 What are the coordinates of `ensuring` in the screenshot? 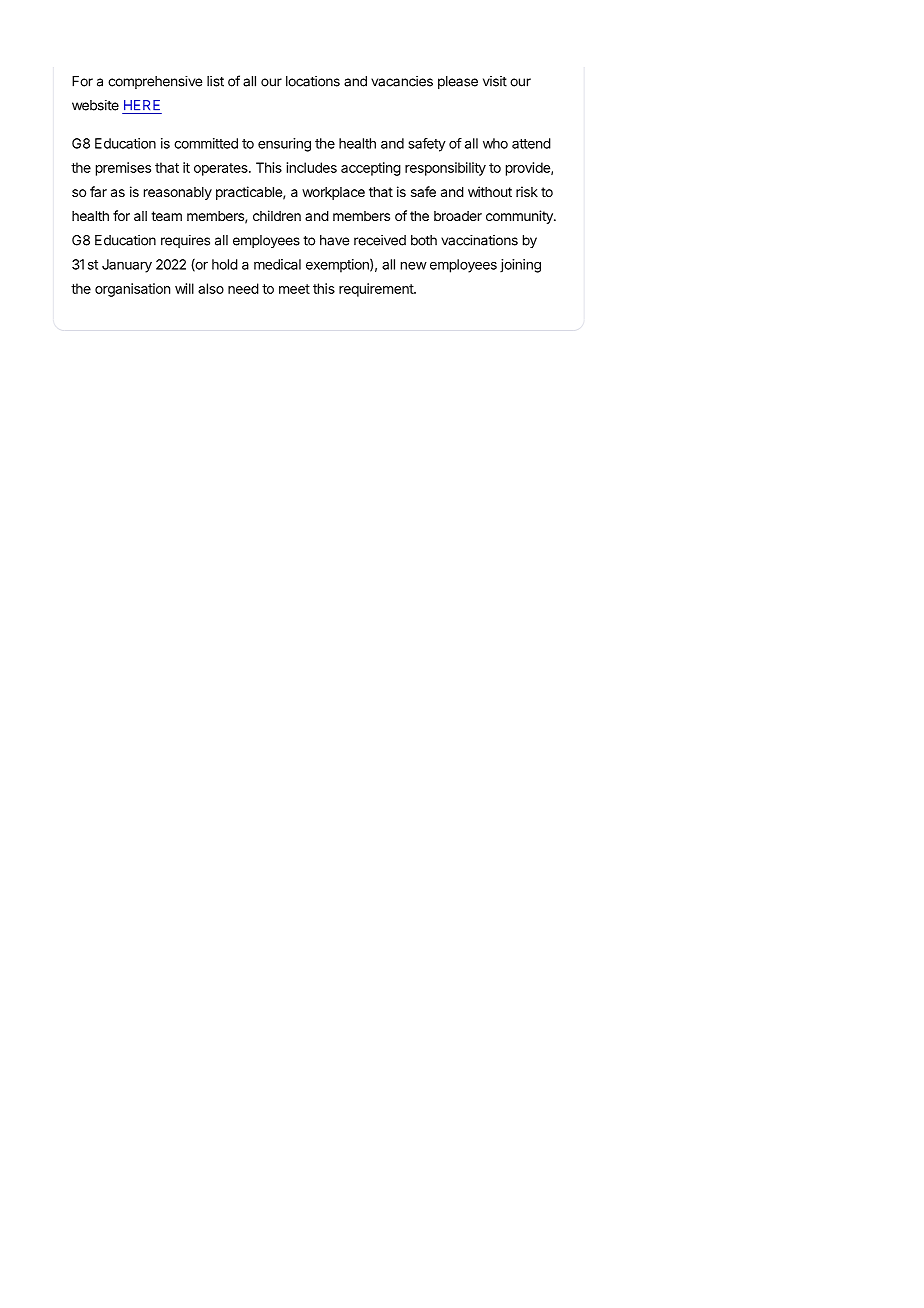 It's located at (284, 145).
